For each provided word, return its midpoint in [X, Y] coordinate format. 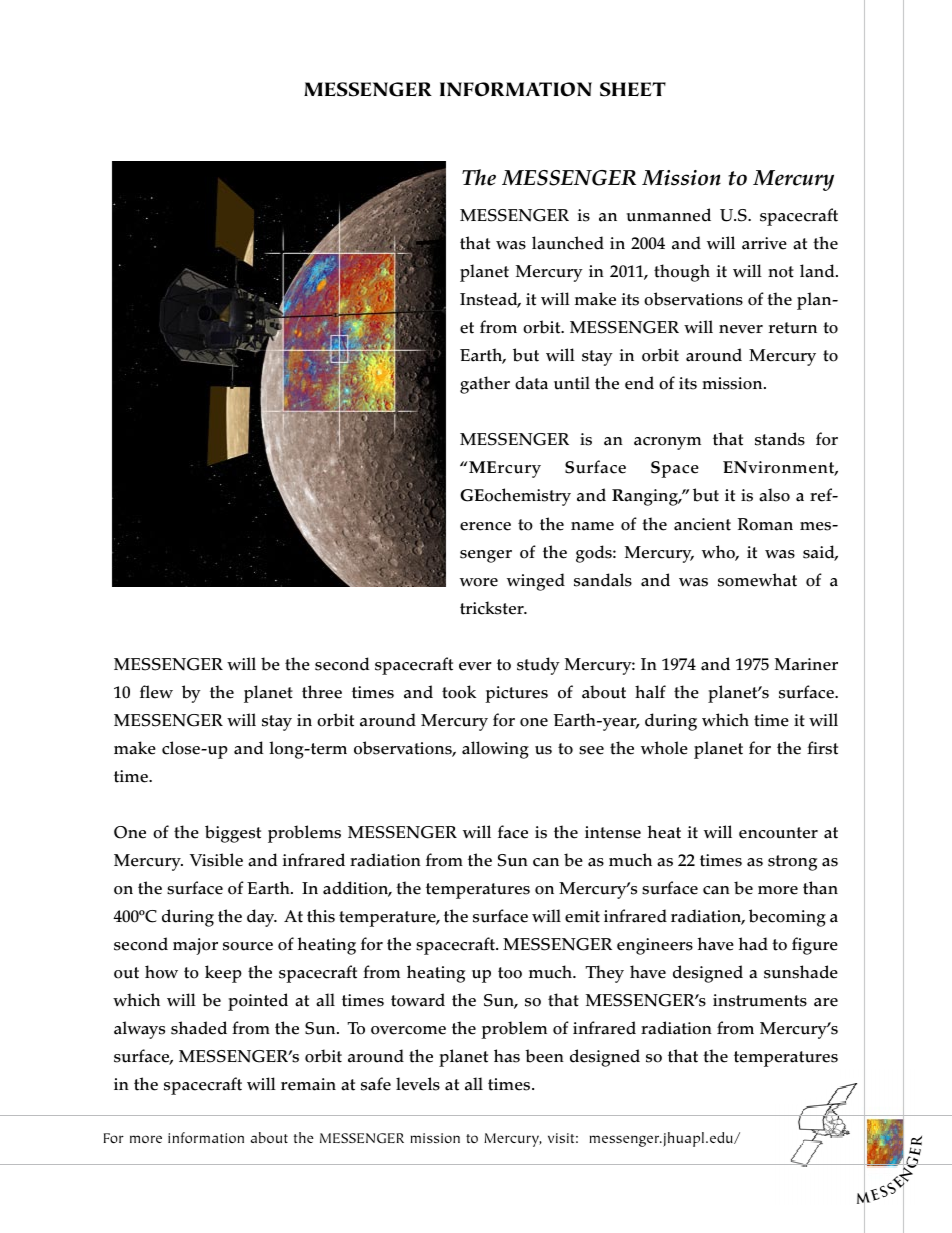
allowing [495, 750]
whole [664, 748]
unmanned [668, 215]
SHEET [633, 89]
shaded [199, 1028]
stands [780, 439]
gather [485, 385]
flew [156, 692]
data [531, 383]
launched [568, 243]
